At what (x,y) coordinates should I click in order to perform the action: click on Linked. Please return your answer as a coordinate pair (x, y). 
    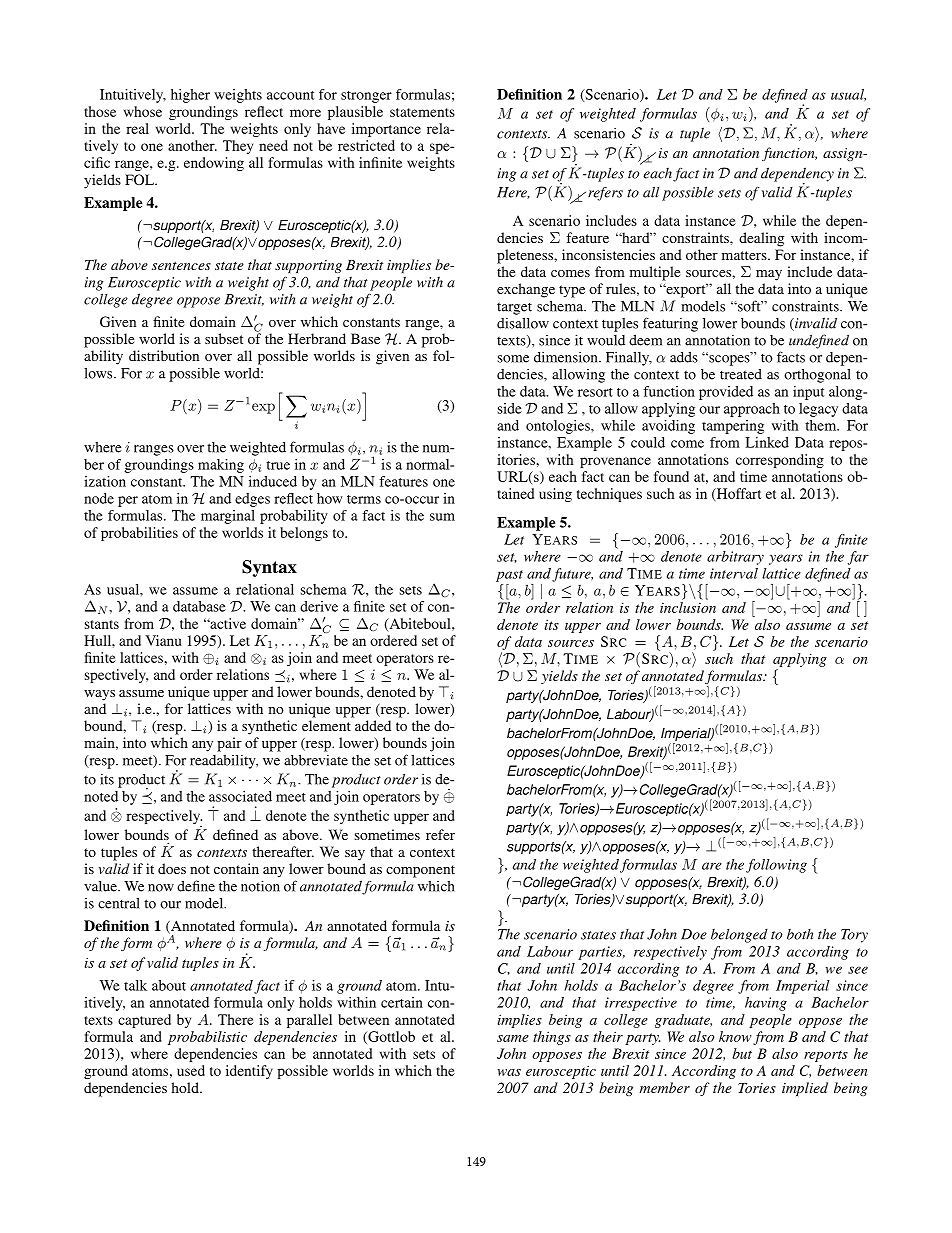
    Looking at the image, I should click on (767, 442).
